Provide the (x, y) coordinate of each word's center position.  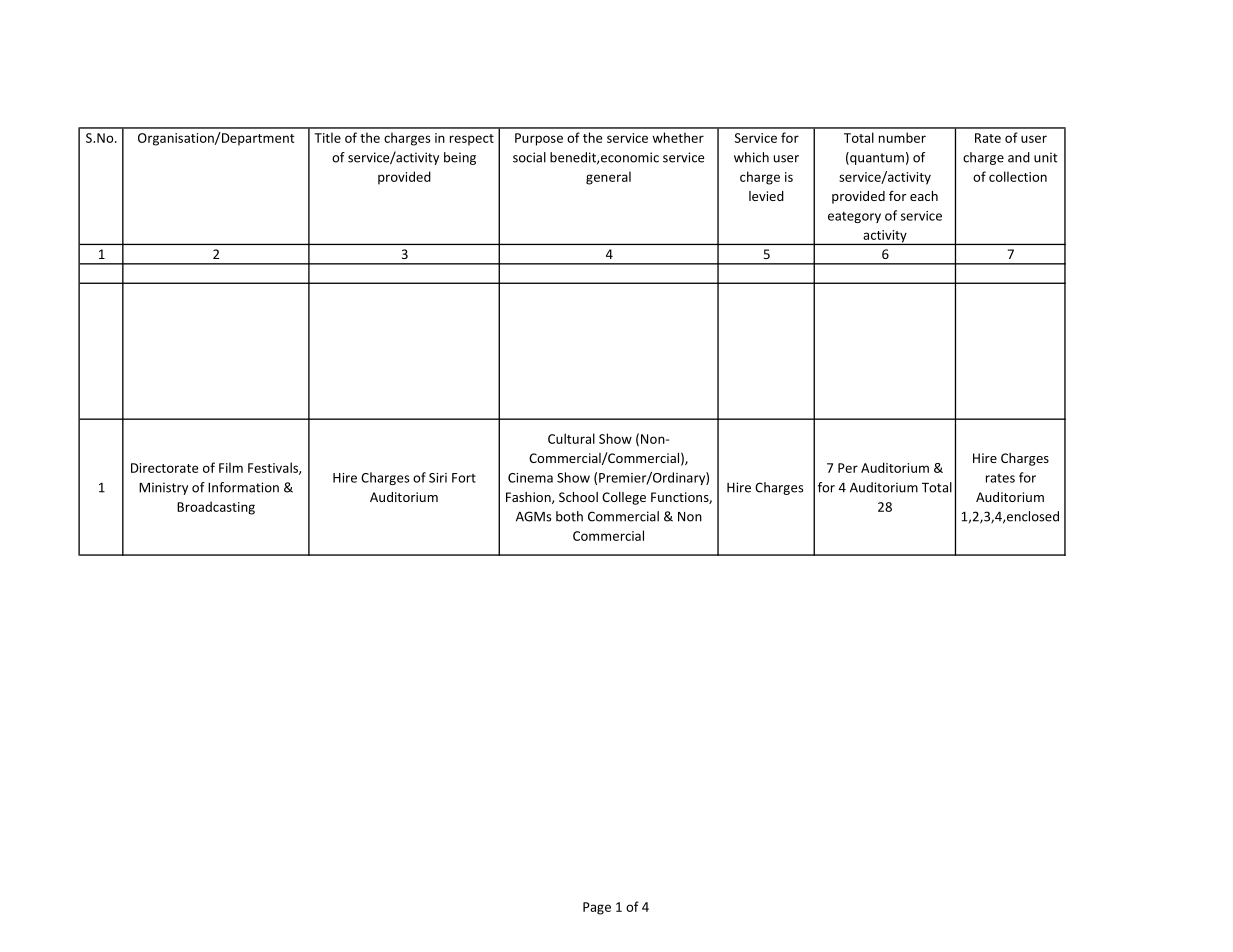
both (569, 516)
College (624, 498)
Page (597, 908)
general (608, 178)
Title (327, 137)
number (902, 137)
